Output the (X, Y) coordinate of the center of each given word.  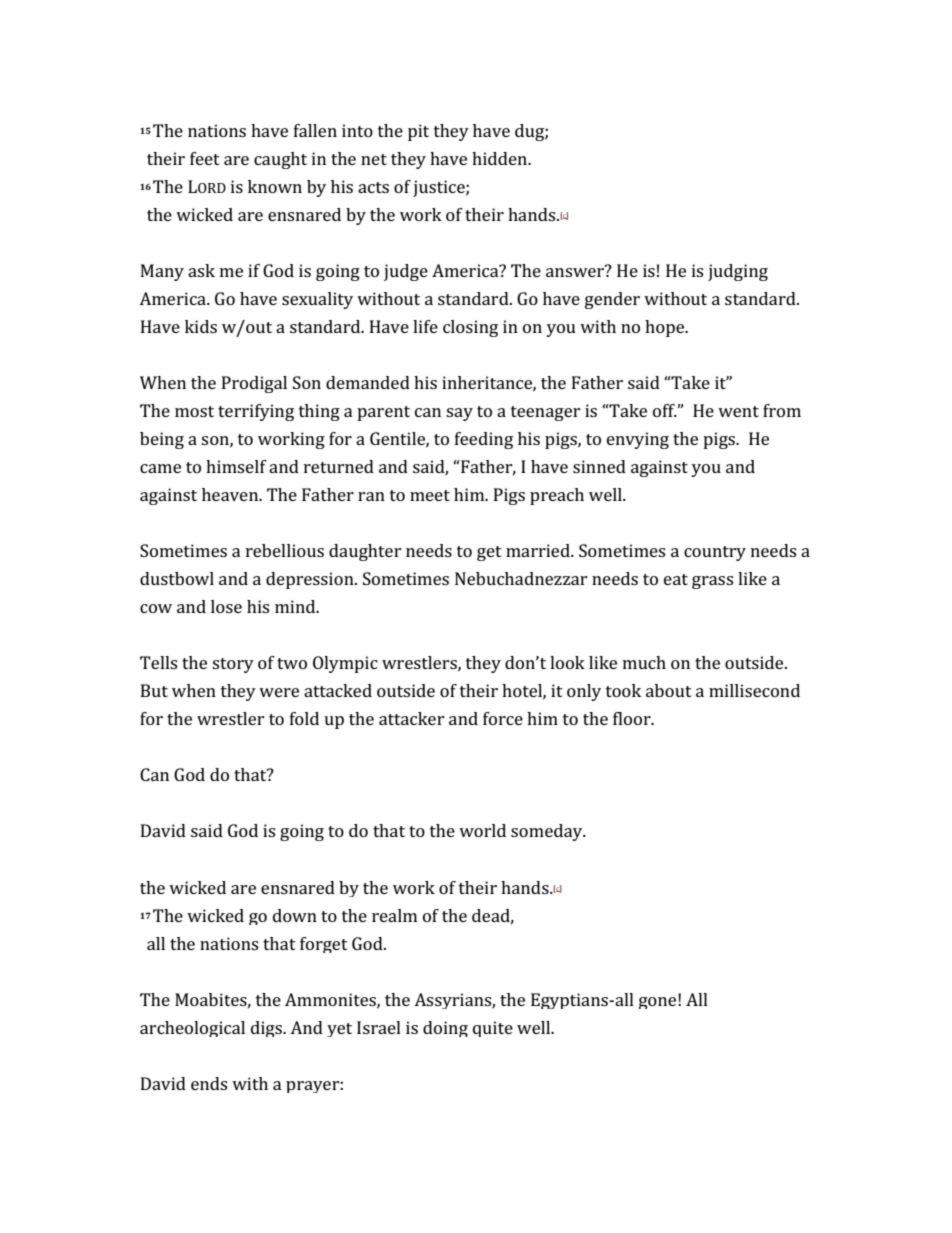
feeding (484, 440)
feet (205, 158)
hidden (501, 158)
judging (738, 272)
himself (236, 466)
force (503, 718)
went (738, 411)
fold (304, 718)
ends (209, 1083)
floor (633, 718)
